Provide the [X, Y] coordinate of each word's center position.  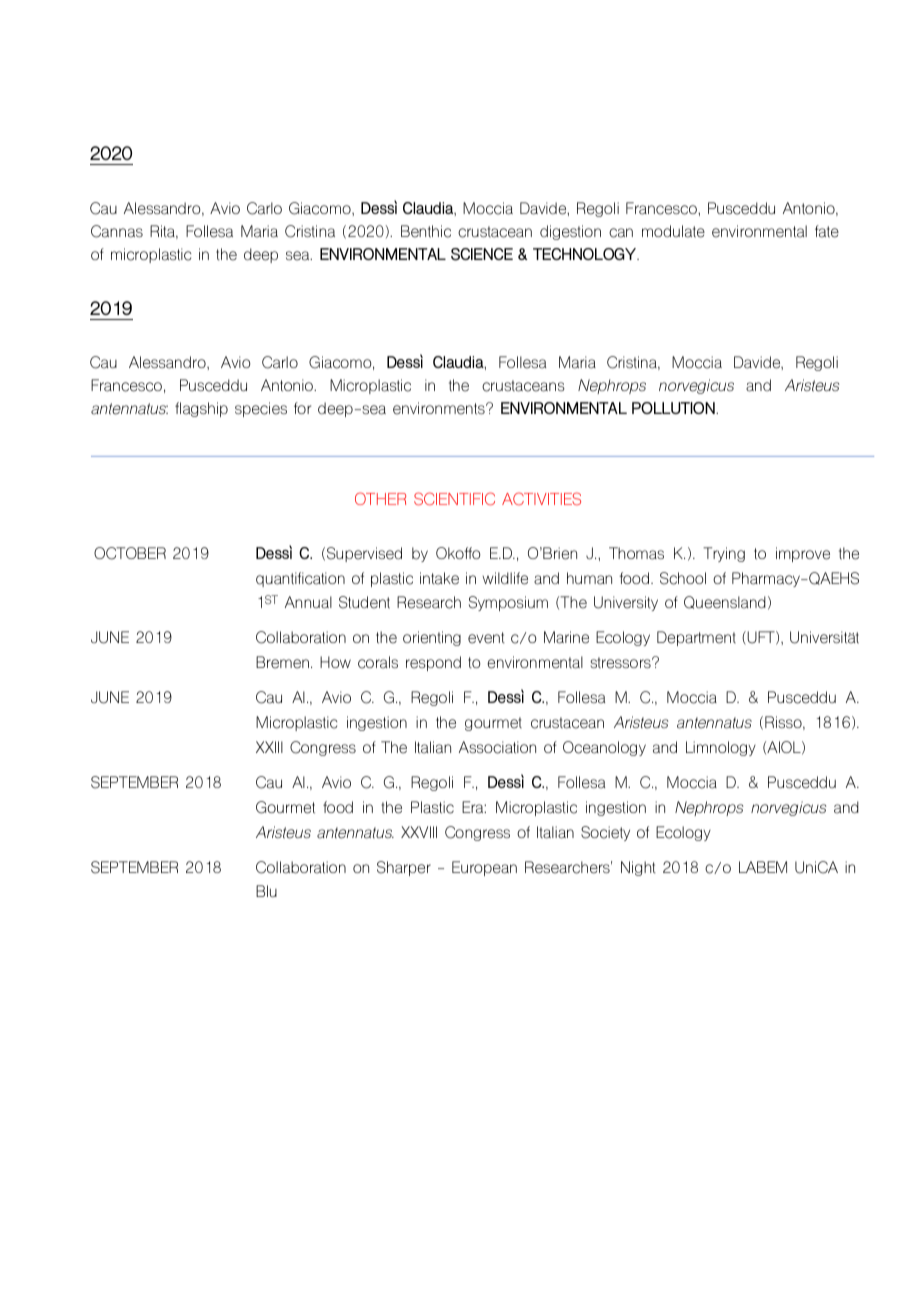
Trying [724, 554]
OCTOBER [130, 553]
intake [439, 578]
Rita [163, 232]
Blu [266, 891]
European [484, 868]
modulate [673, 231]
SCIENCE [482, 254]
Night [638, 868]
